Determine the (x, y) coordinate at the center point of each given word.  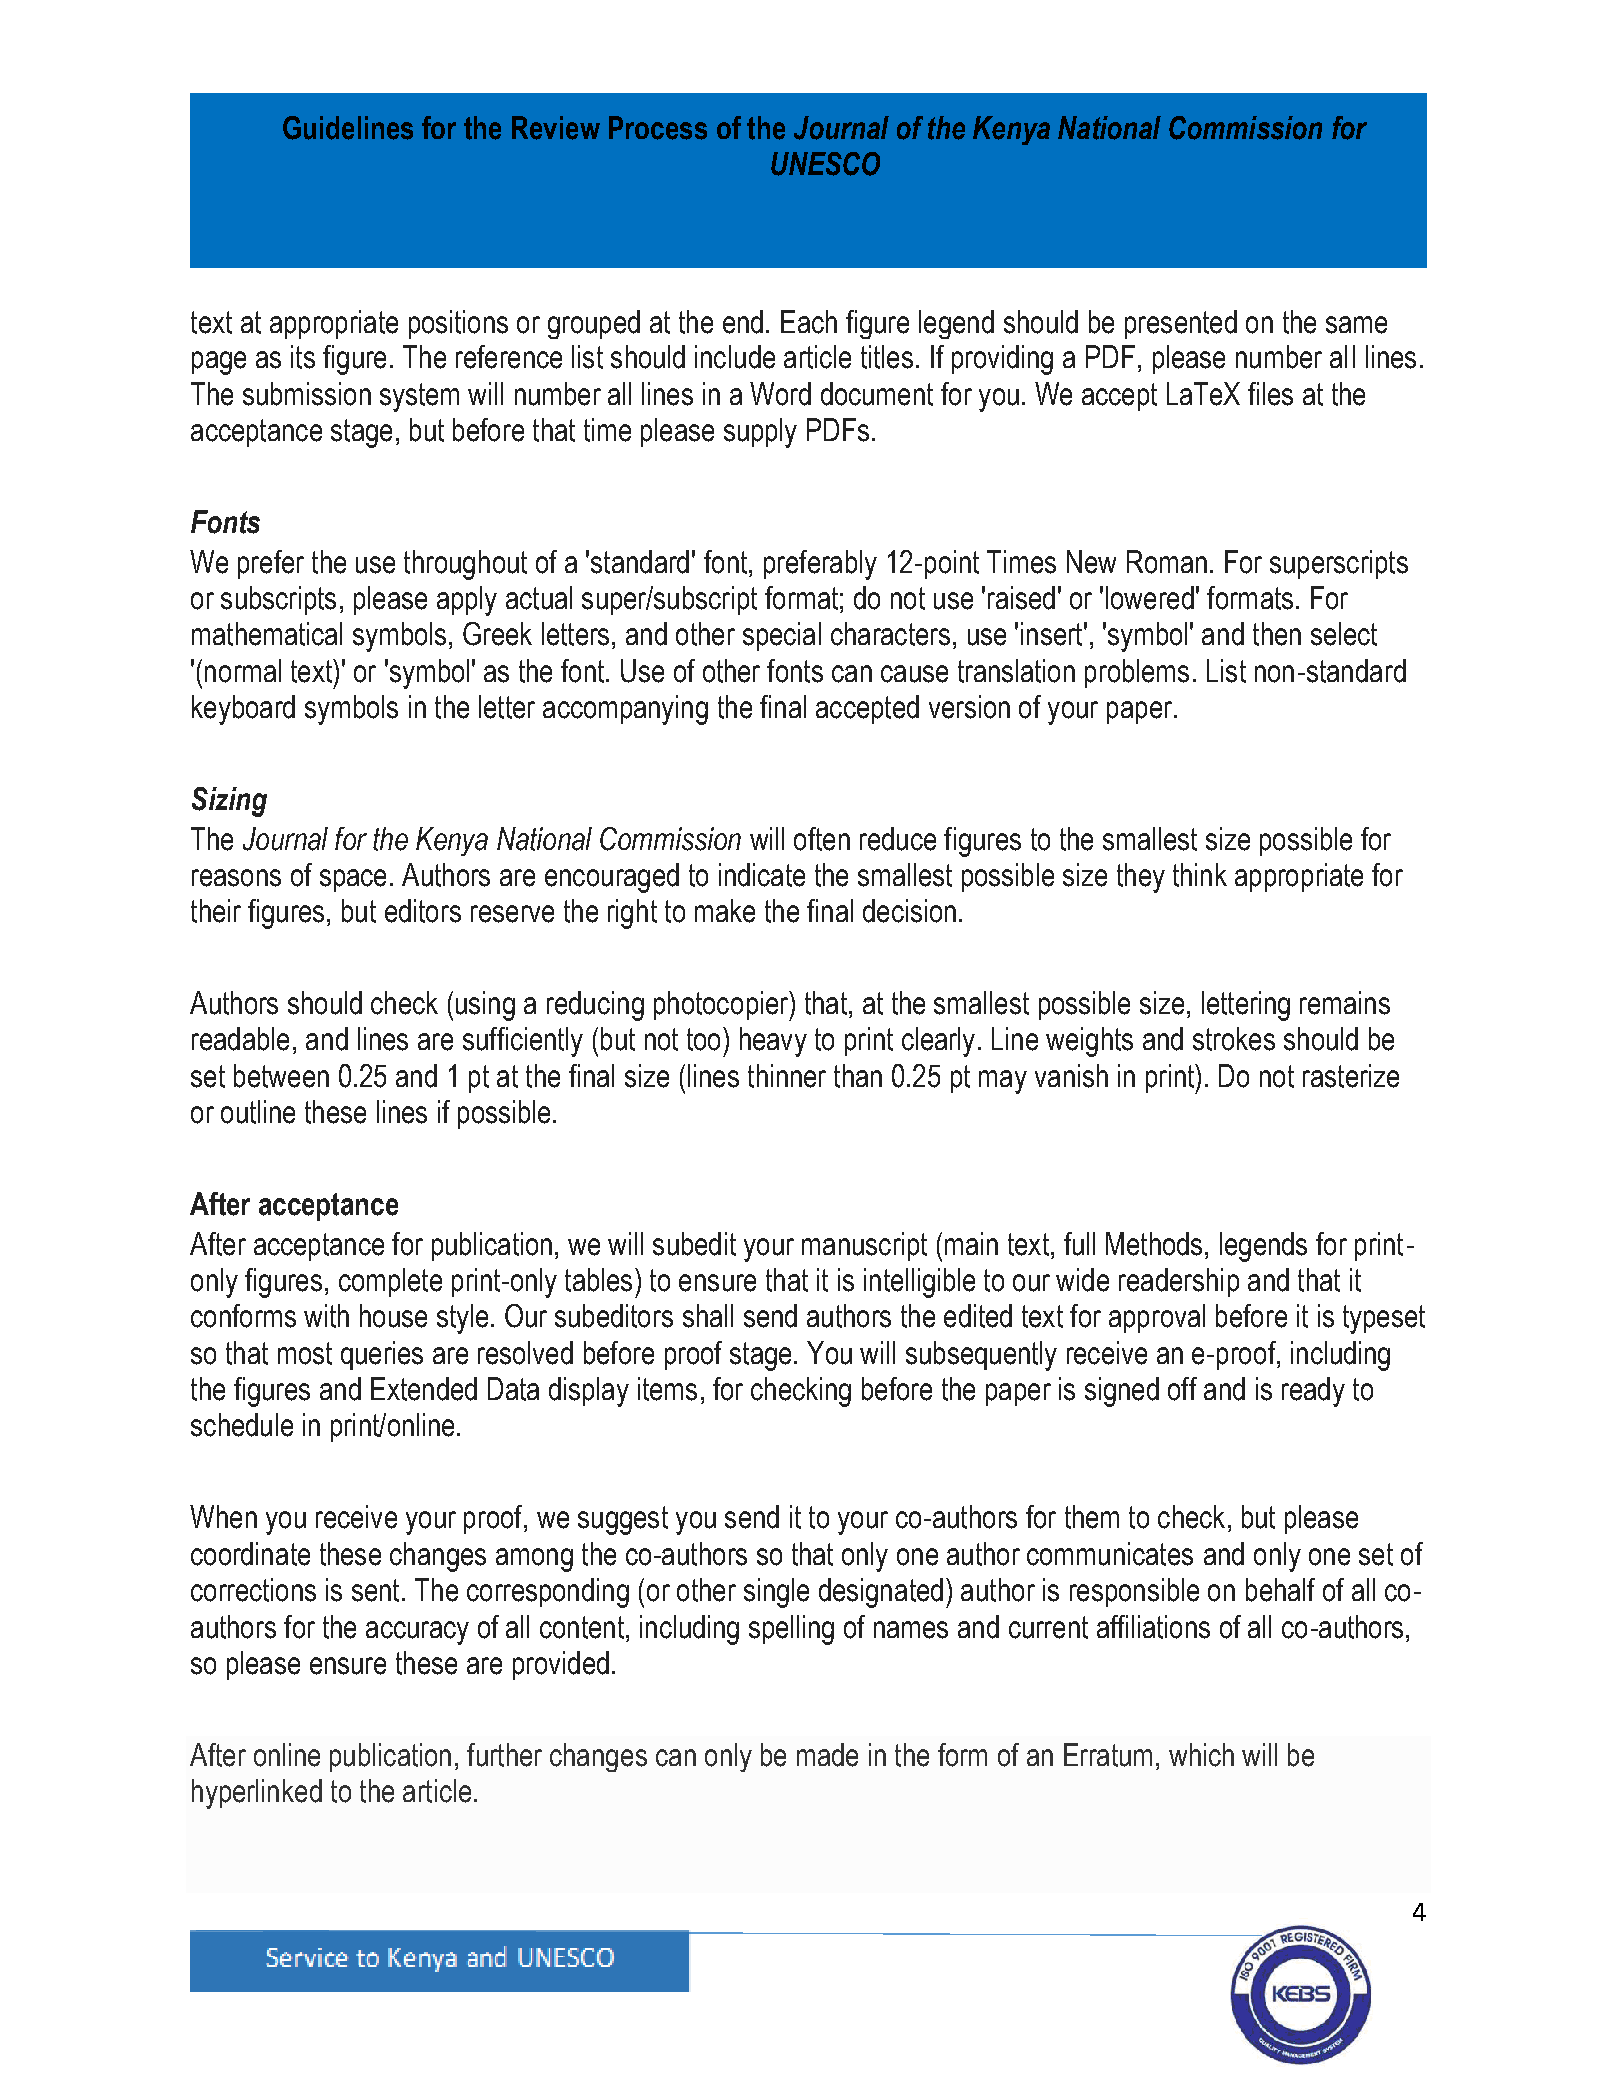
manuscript (864, 1246)
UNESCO (825, 164)
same (1356, 325)
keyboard (243, 710)
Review (556, 128)
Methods (1154, 1244)
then (1277, 634)
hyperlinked (257, 1794)
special (782, 636)
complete (390, 1282)
